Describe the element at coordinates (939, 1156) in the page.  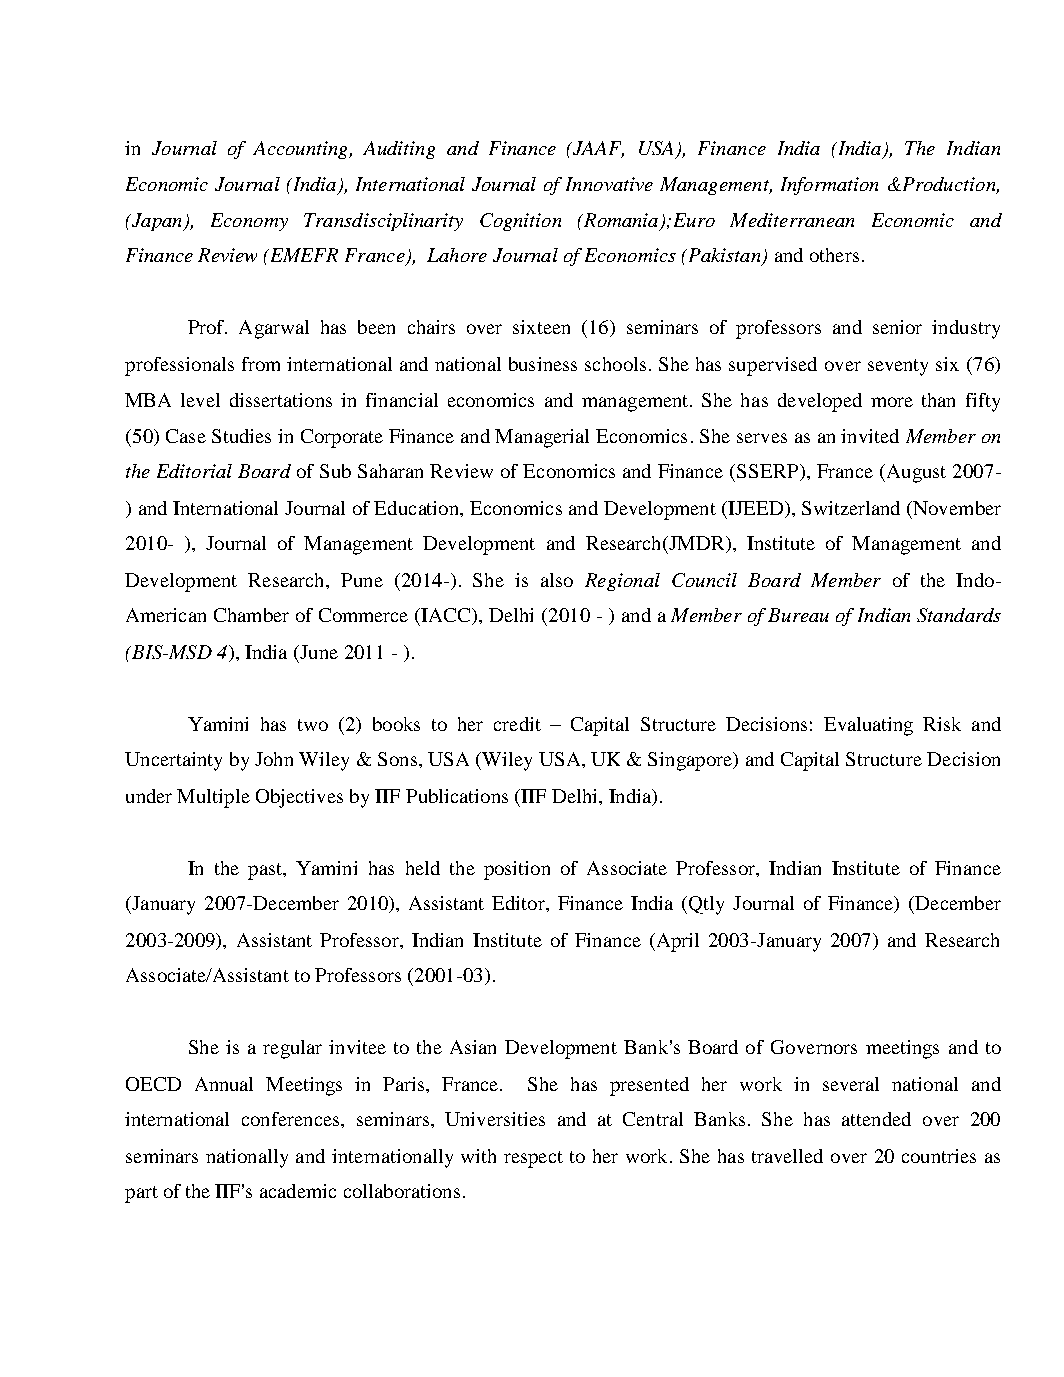
I see `countries` at that location.
